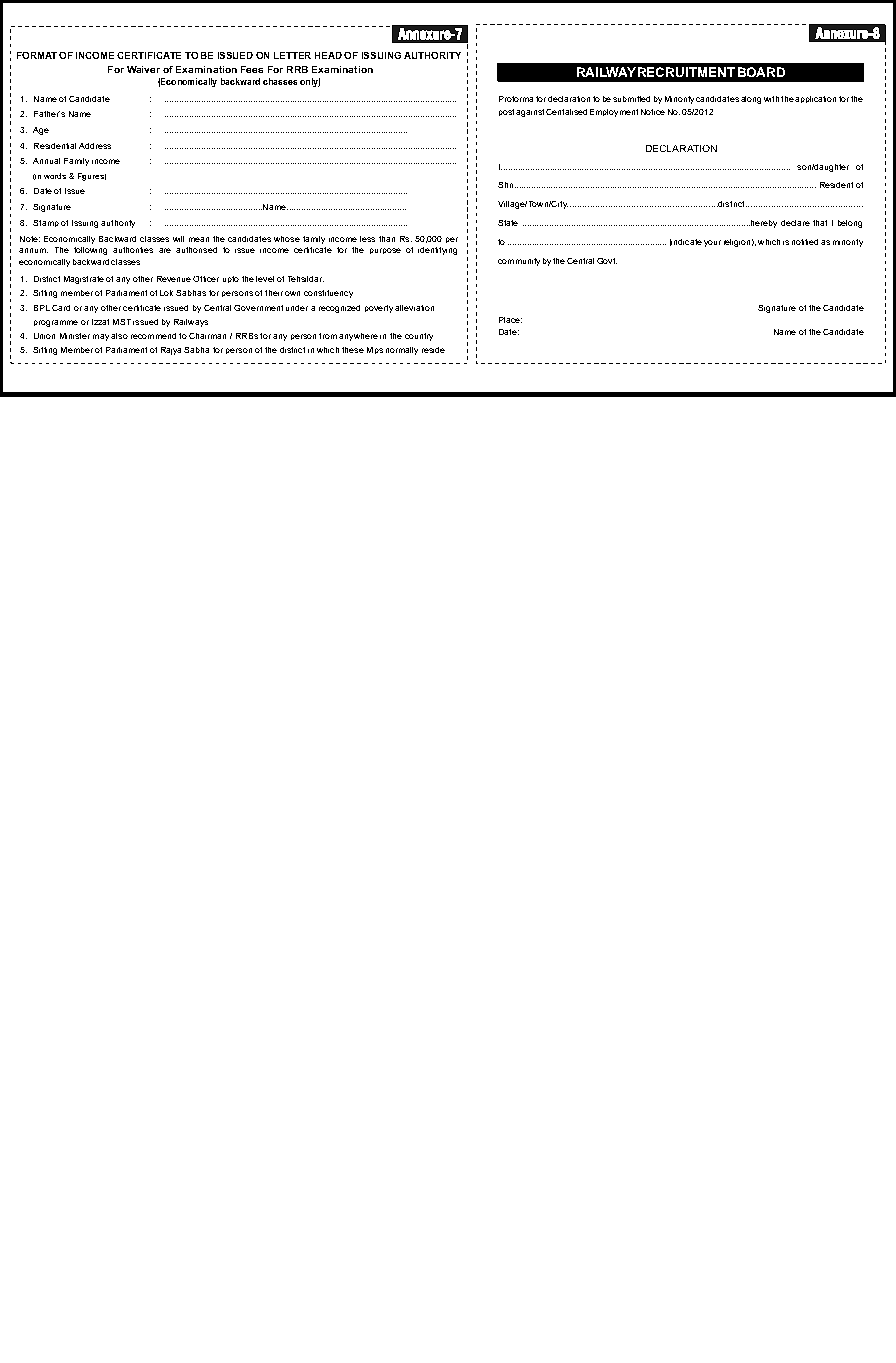 Image resolution: width=896 pixels, height=1363 pixels. What do you see at coordinates (119, 336) in the image?
I see `also` at bounding box center [119, 336].
